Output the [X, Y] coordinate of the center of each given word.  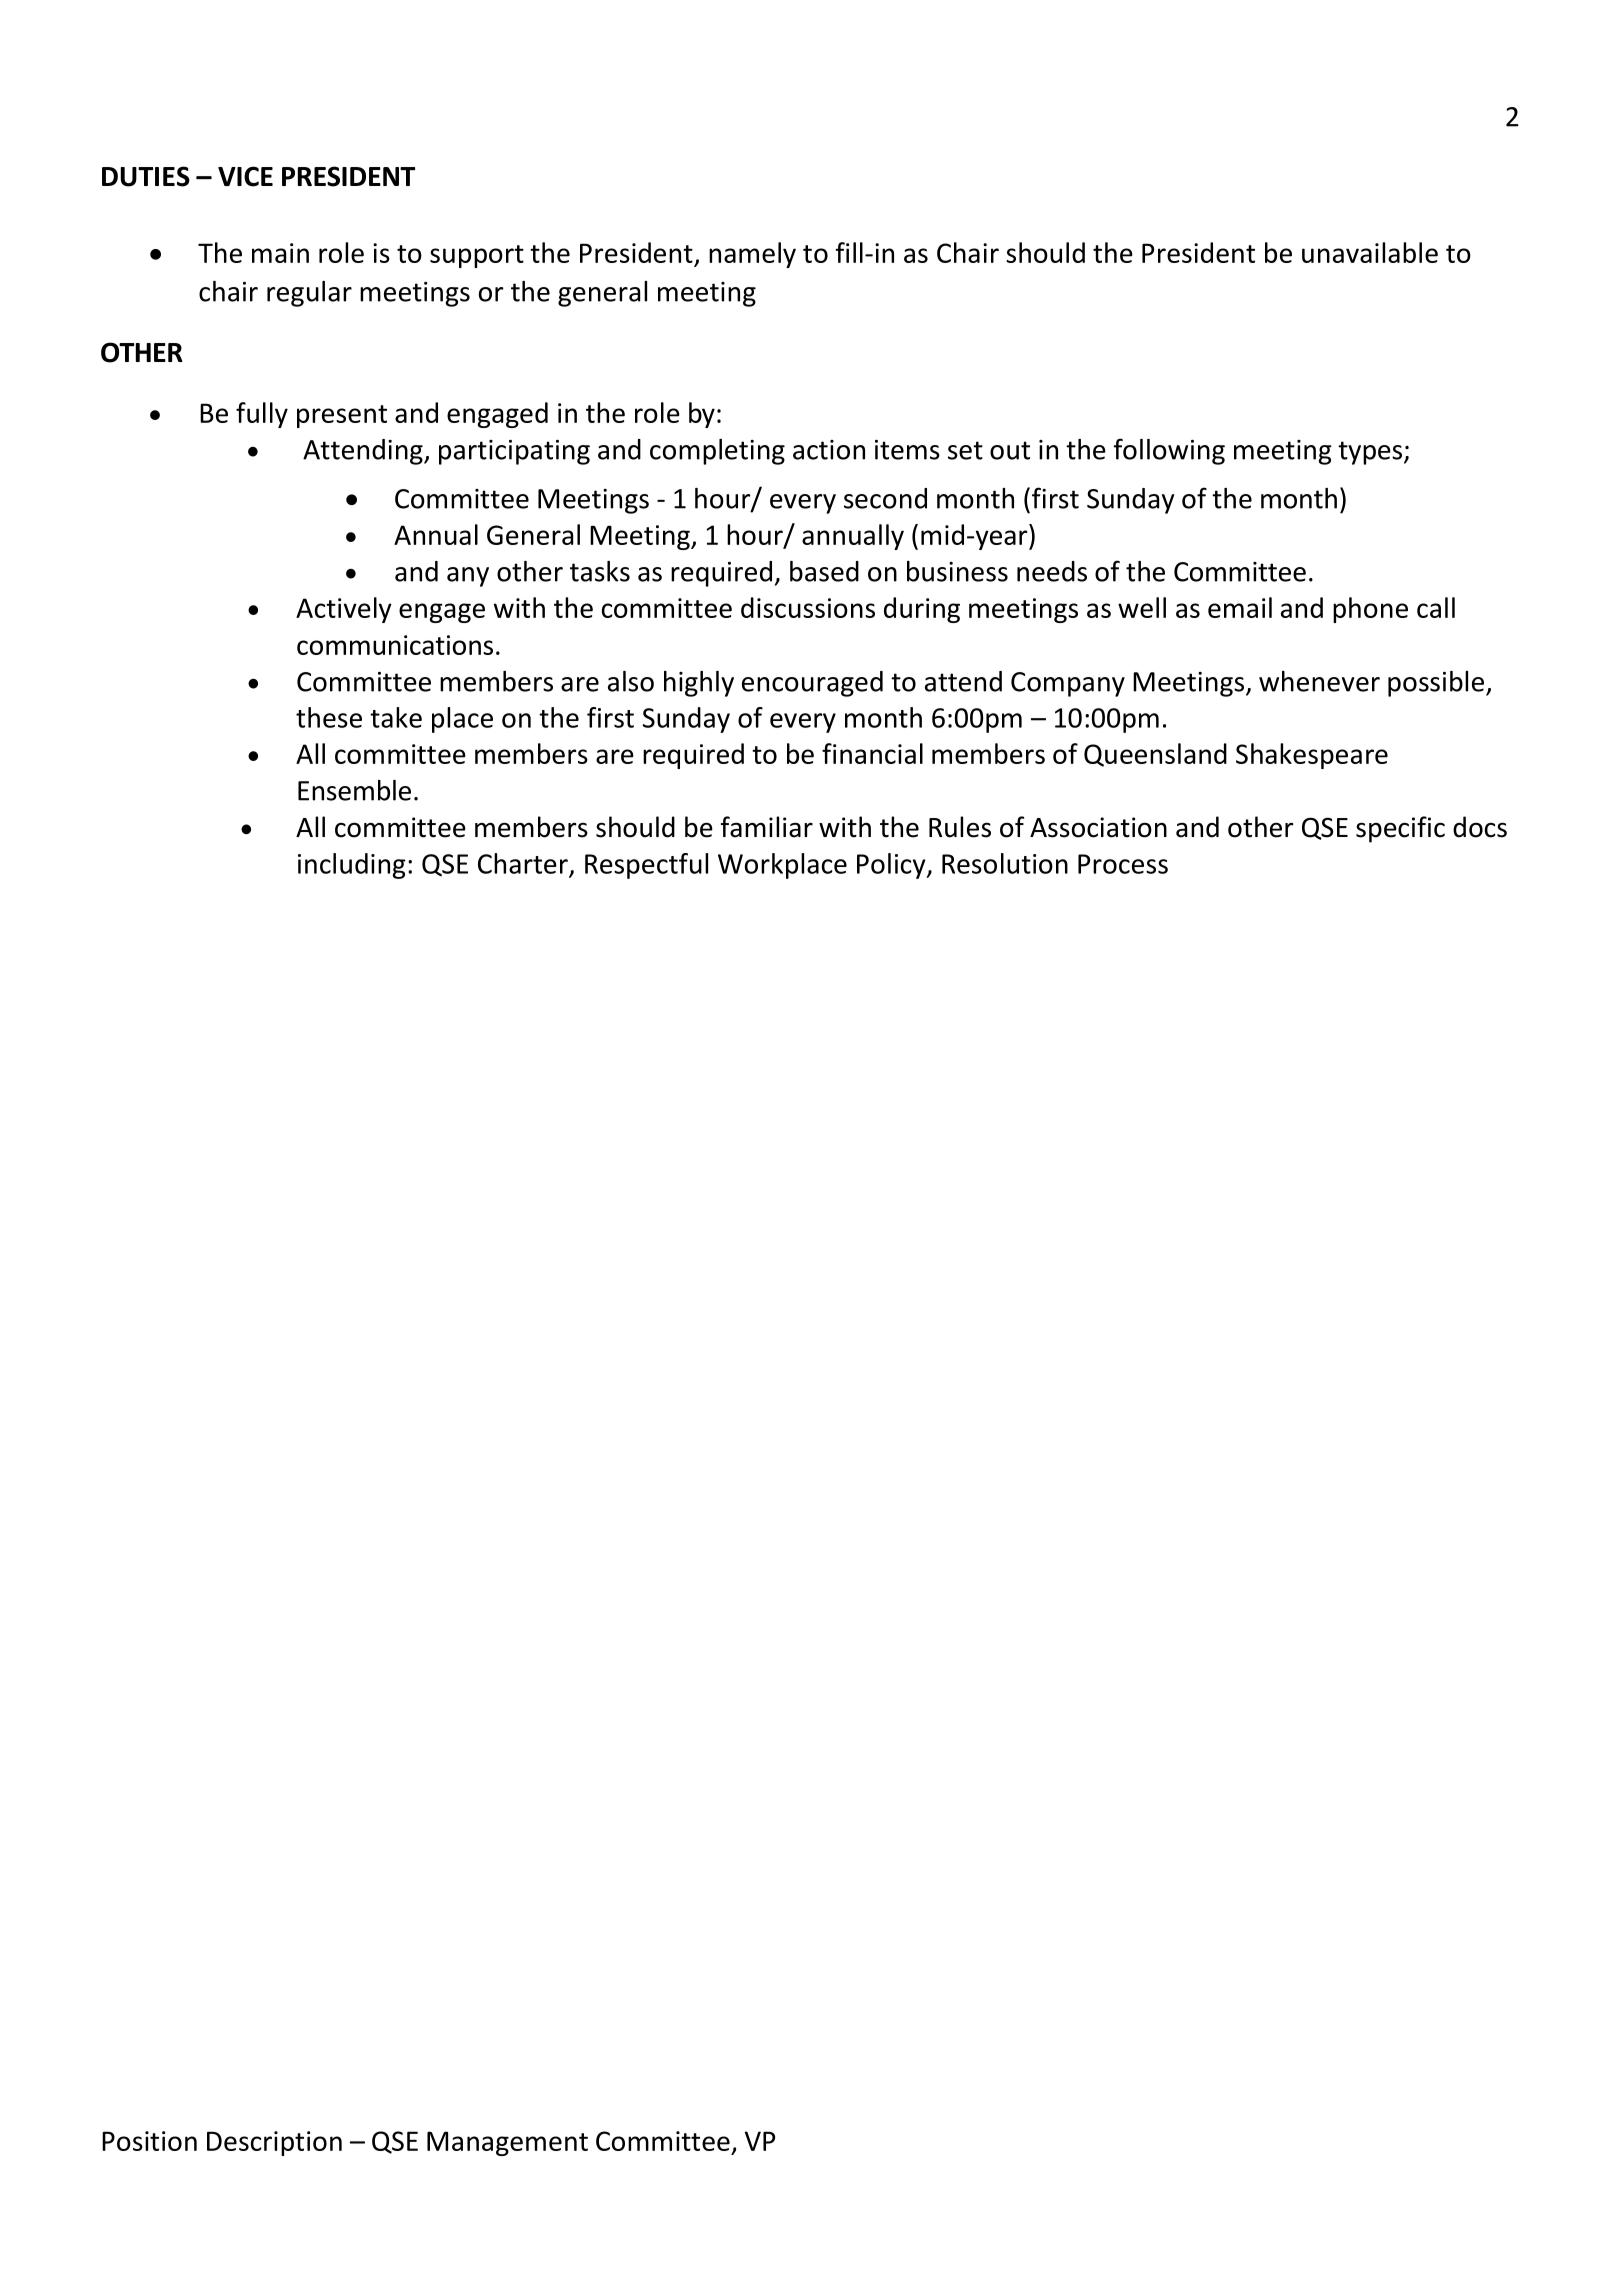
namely [752, 255]
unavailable [1370, 252]
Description [274, 2143]
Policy [892, 866]
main [280, 253]
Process [1123, 864]
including [352, 866]
